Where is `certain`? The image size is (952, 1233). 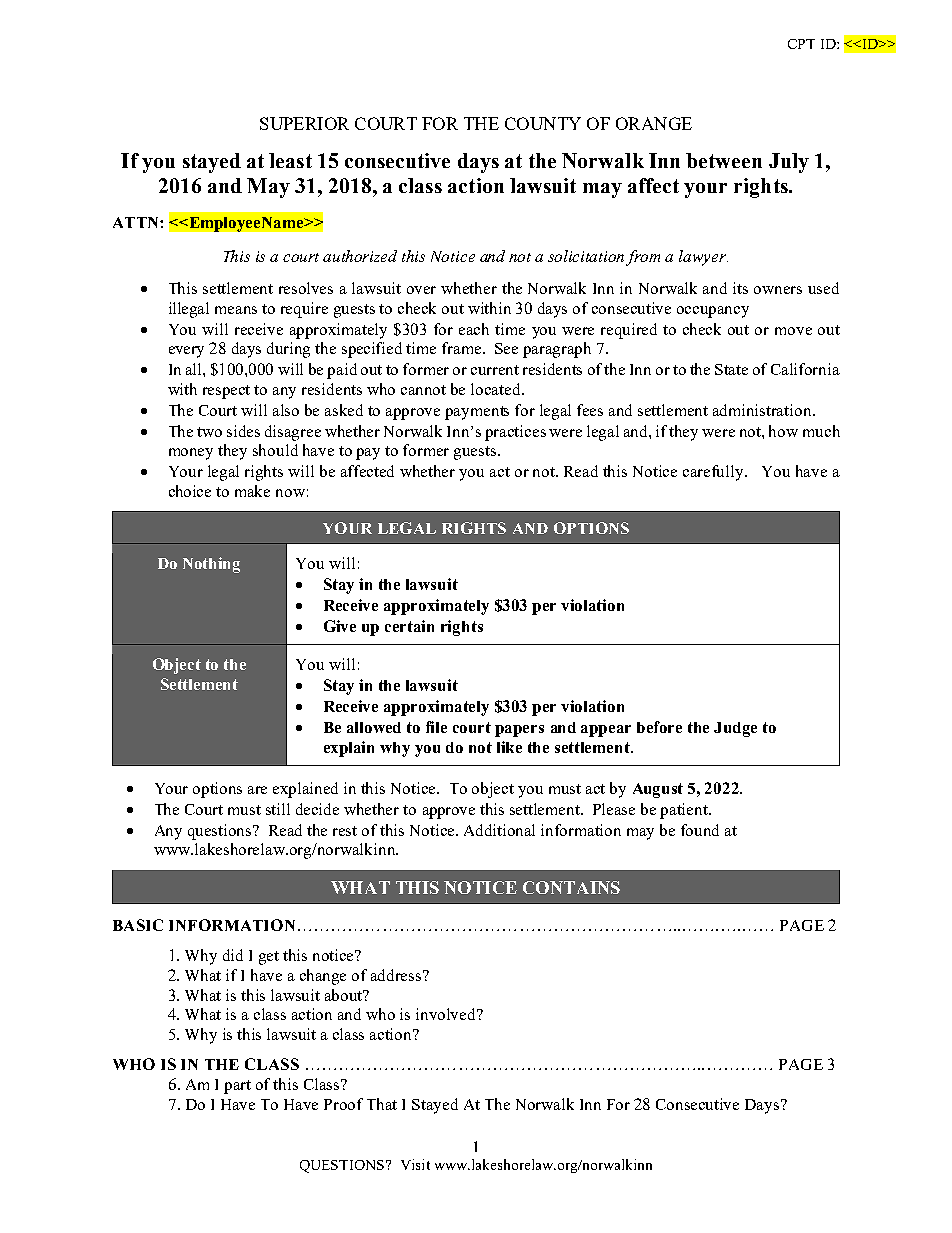 certain is located at coordinates (409, 626).
